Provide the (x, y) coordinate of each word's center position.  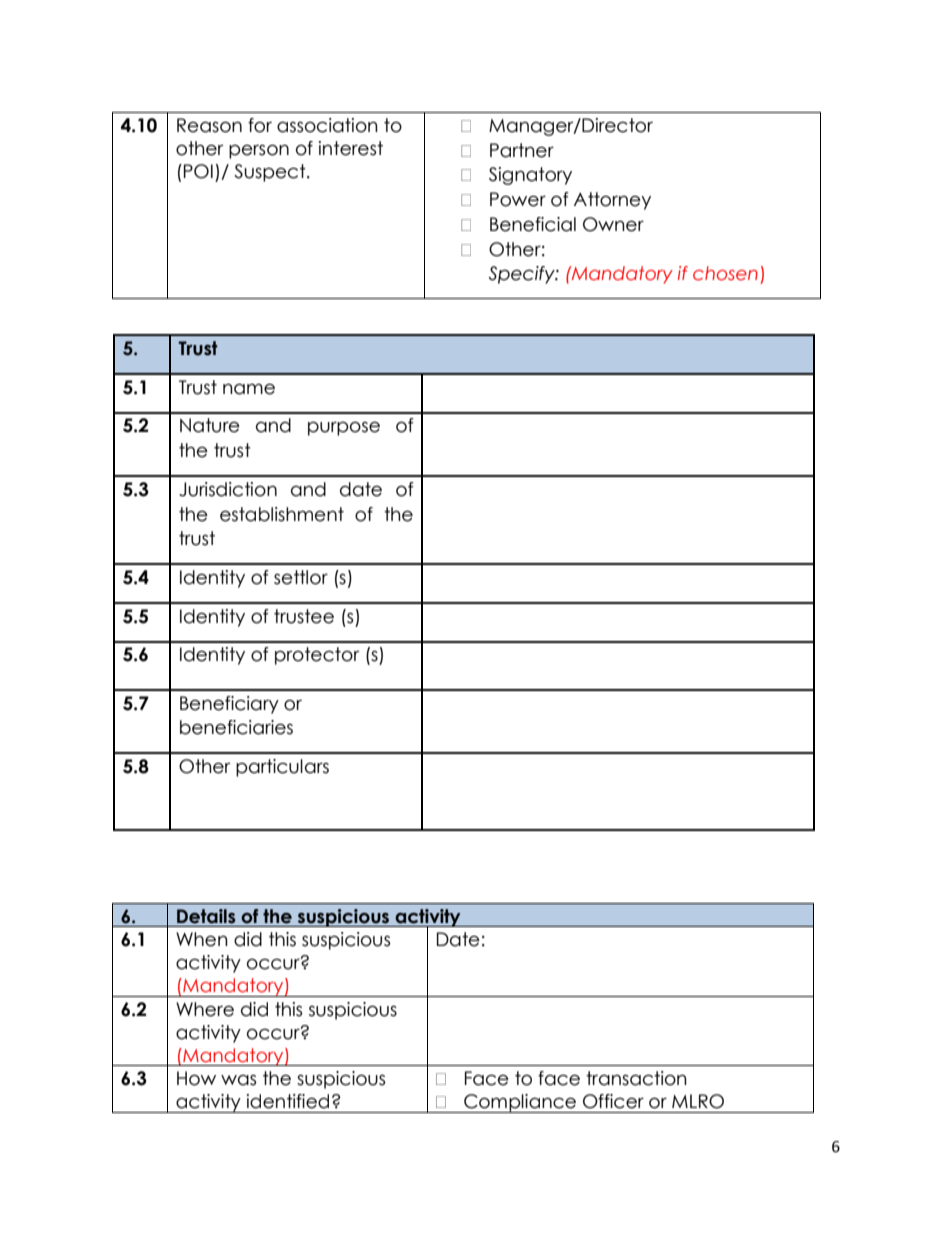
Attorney (612, 201)
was (238, 1080)
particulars (282, 768)
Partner (522, 150)
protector (317, 656)
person (259, 151)
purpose (344, 428)
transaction (636, 1078)
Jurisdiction (228, 489)
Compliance (520, 1103)
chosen (725, 273)
